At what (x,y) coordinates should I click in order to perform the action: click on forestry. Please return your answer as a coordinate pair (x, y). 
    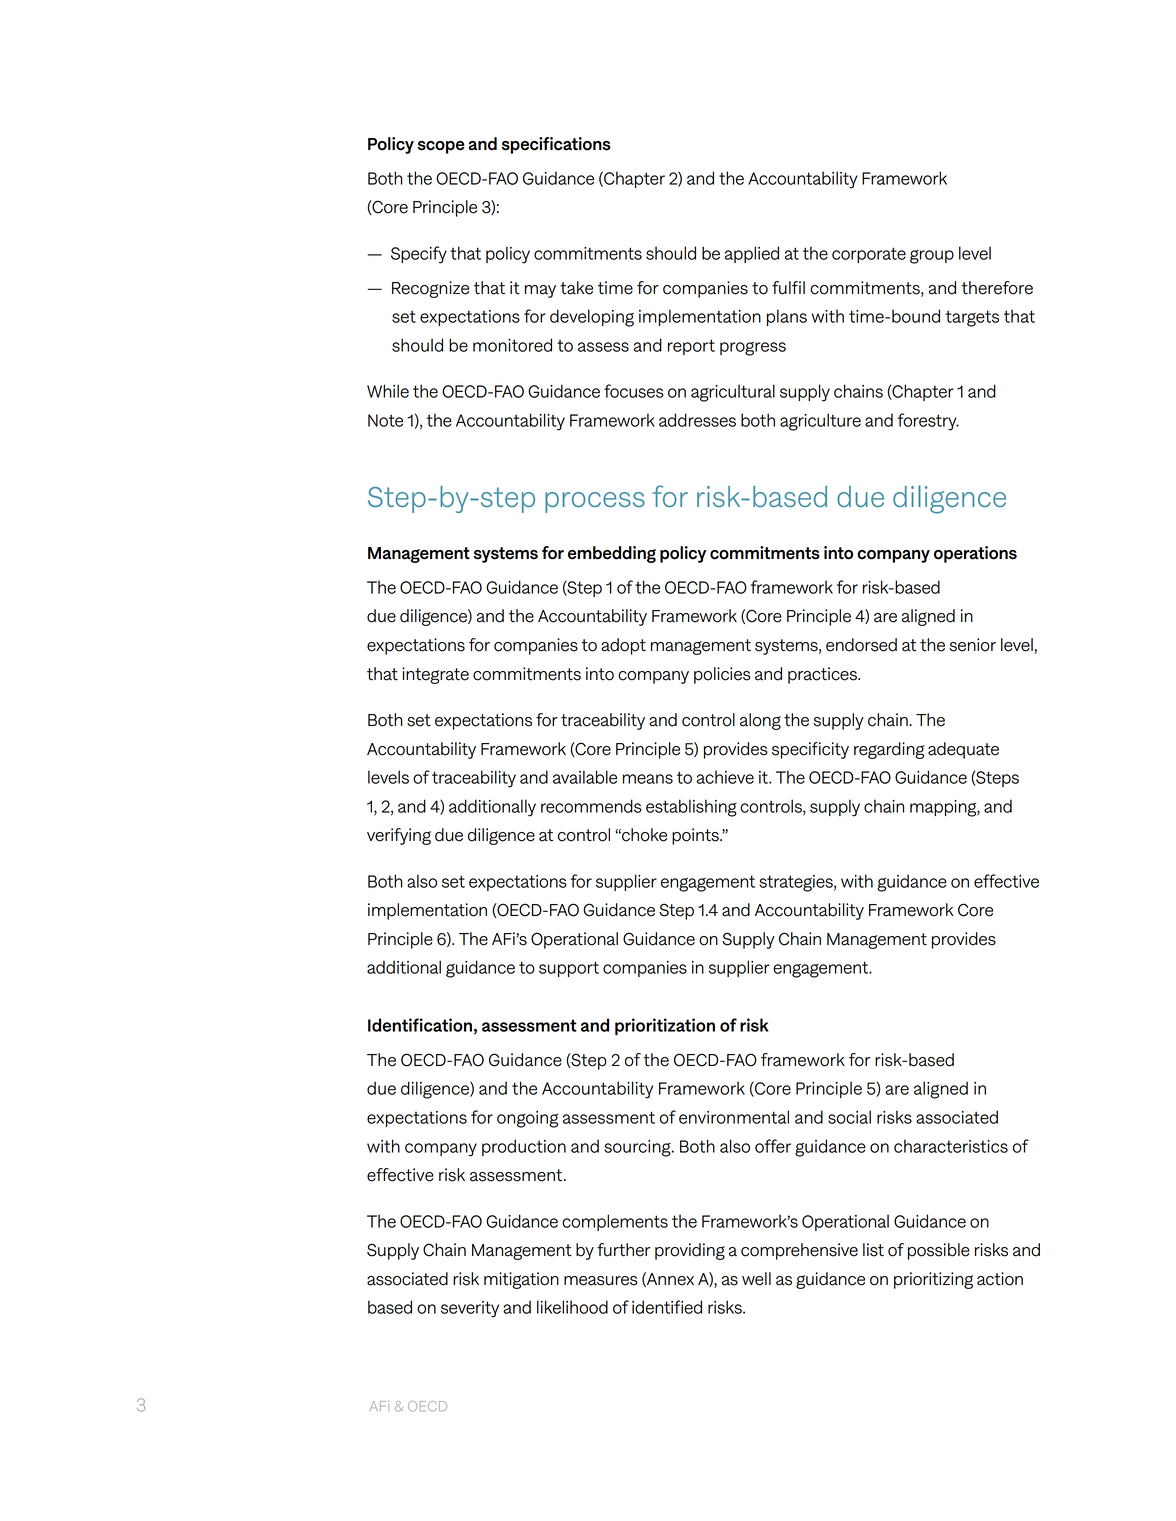
    Looking at the image, I should click on (928, 422).
